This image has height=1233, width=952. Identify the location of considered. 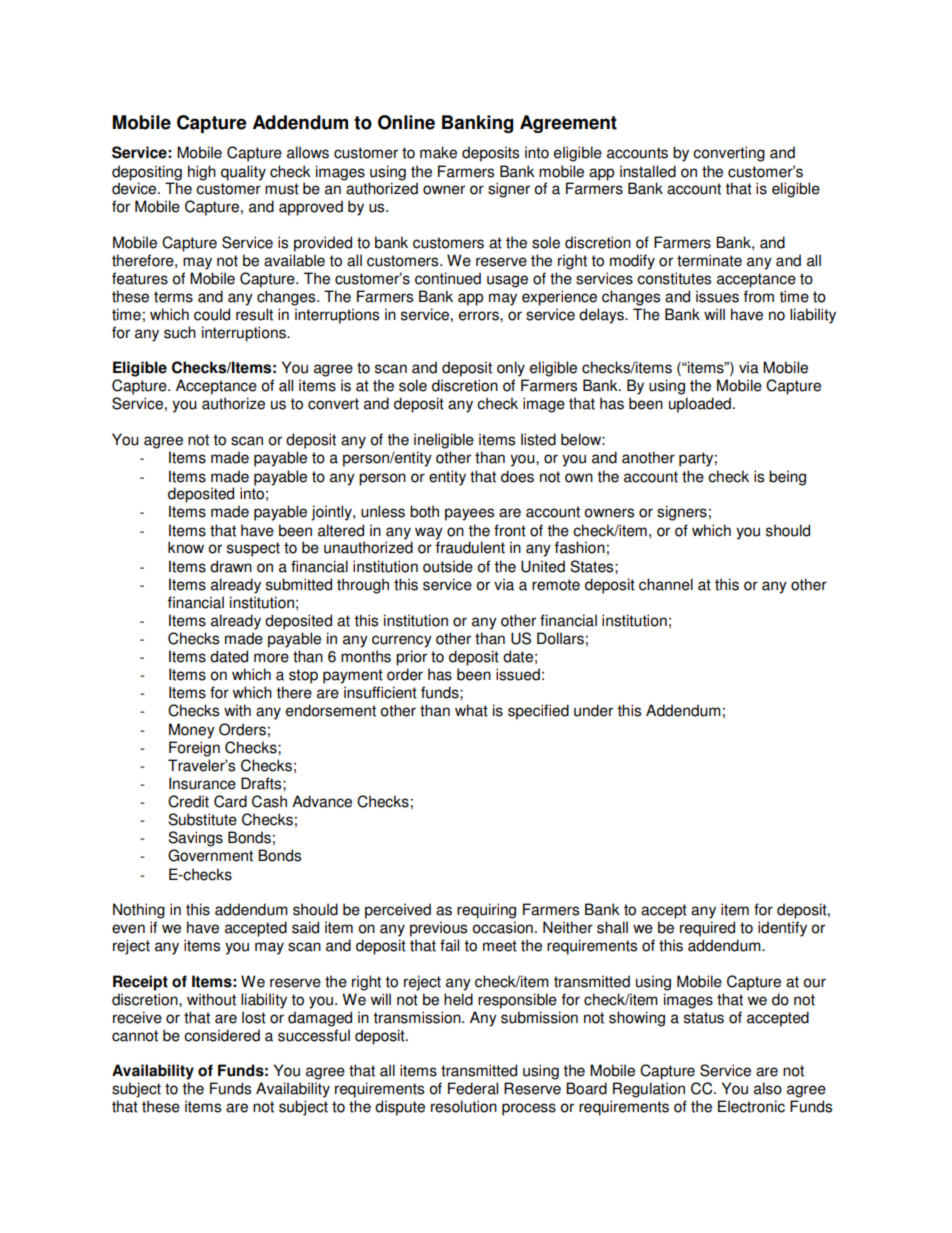
(222, 1035).
